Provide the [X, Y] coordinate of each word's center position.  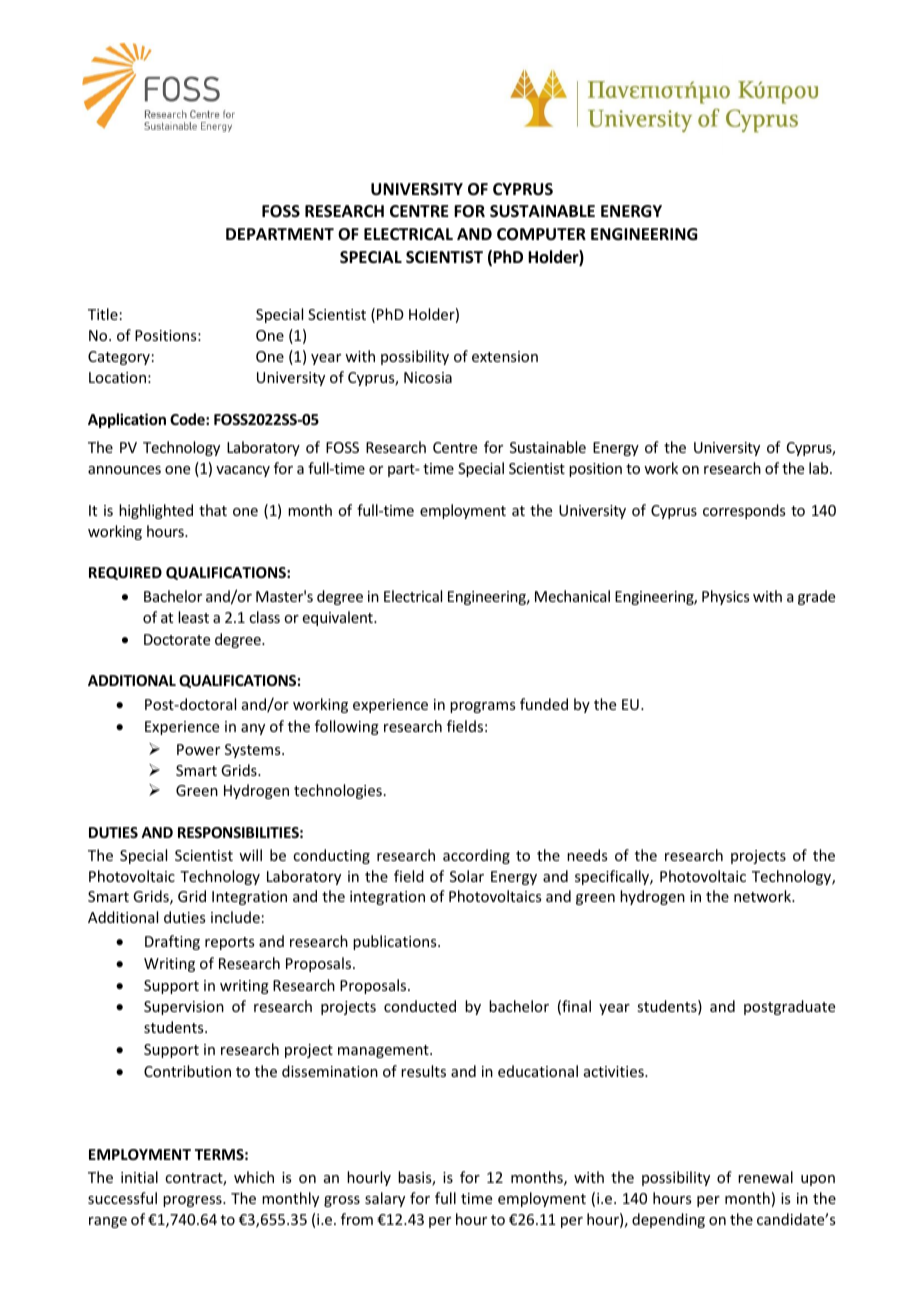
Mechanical [572, 596]
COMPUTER [541, 234]
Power [198, 749]
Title [103, 314]
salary [385, 1199]
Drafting [172, 942]
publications [396, 942]
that [213, 510]
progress [193, 1201]
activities [615, 1071]
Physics [725, 597]
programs [482, 707]
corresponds [744, 511]
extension [505, 356]
